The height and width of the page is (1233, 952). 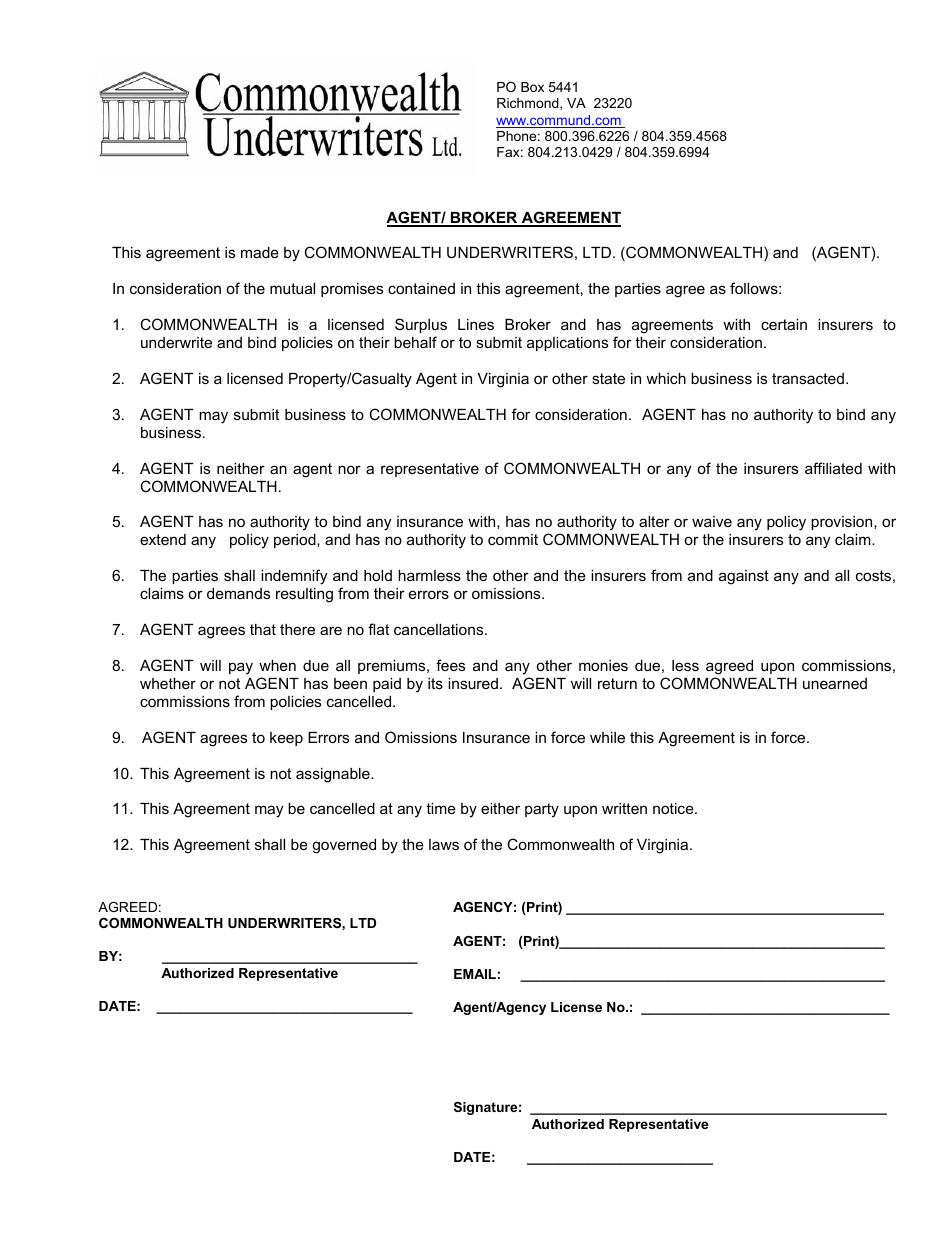 What do you see at coordinates (260, 252) in the page?
I see `made` at bounding box center [260, 252].
